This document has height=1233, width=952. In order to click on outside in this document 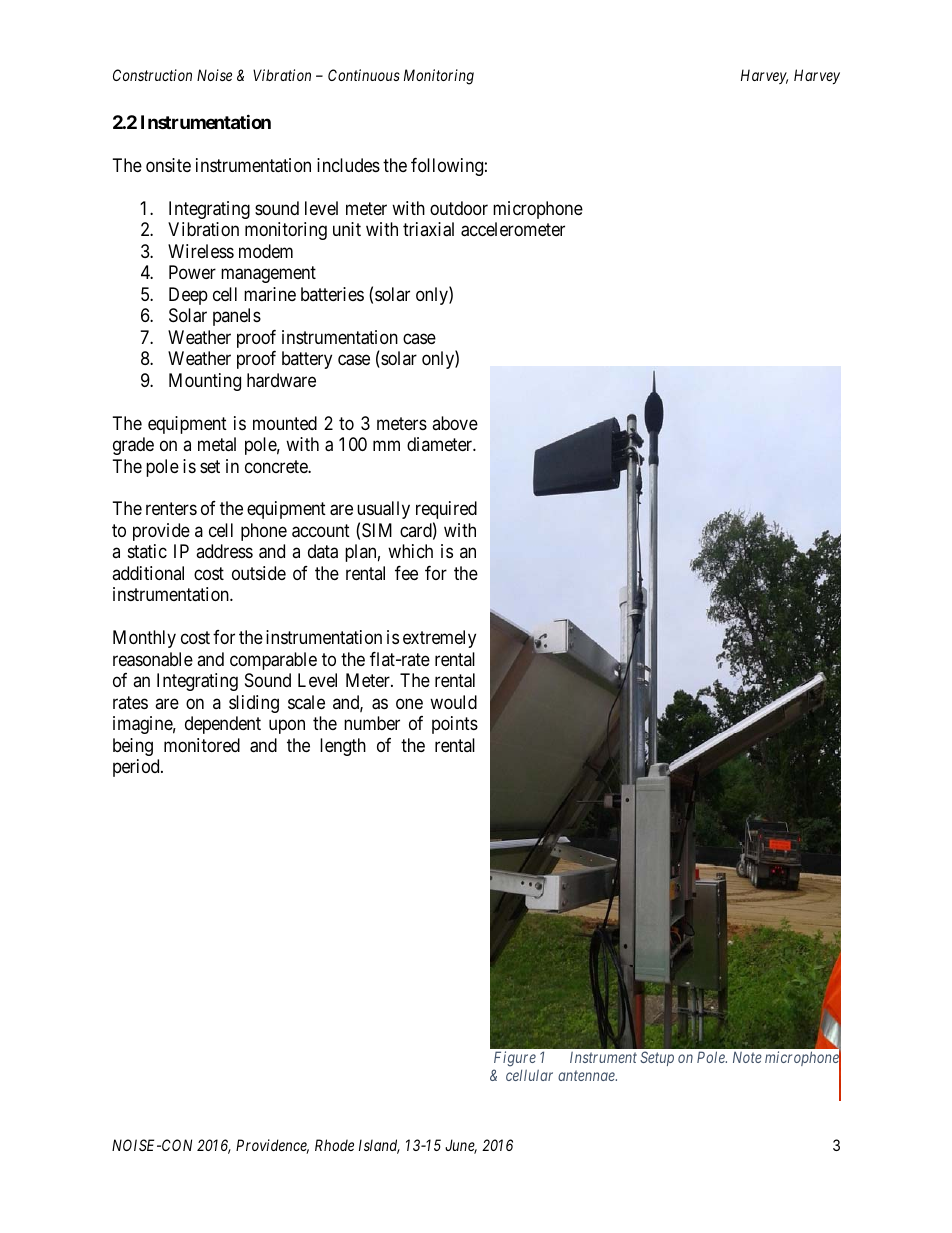, I will do `click(259, 573)`.
